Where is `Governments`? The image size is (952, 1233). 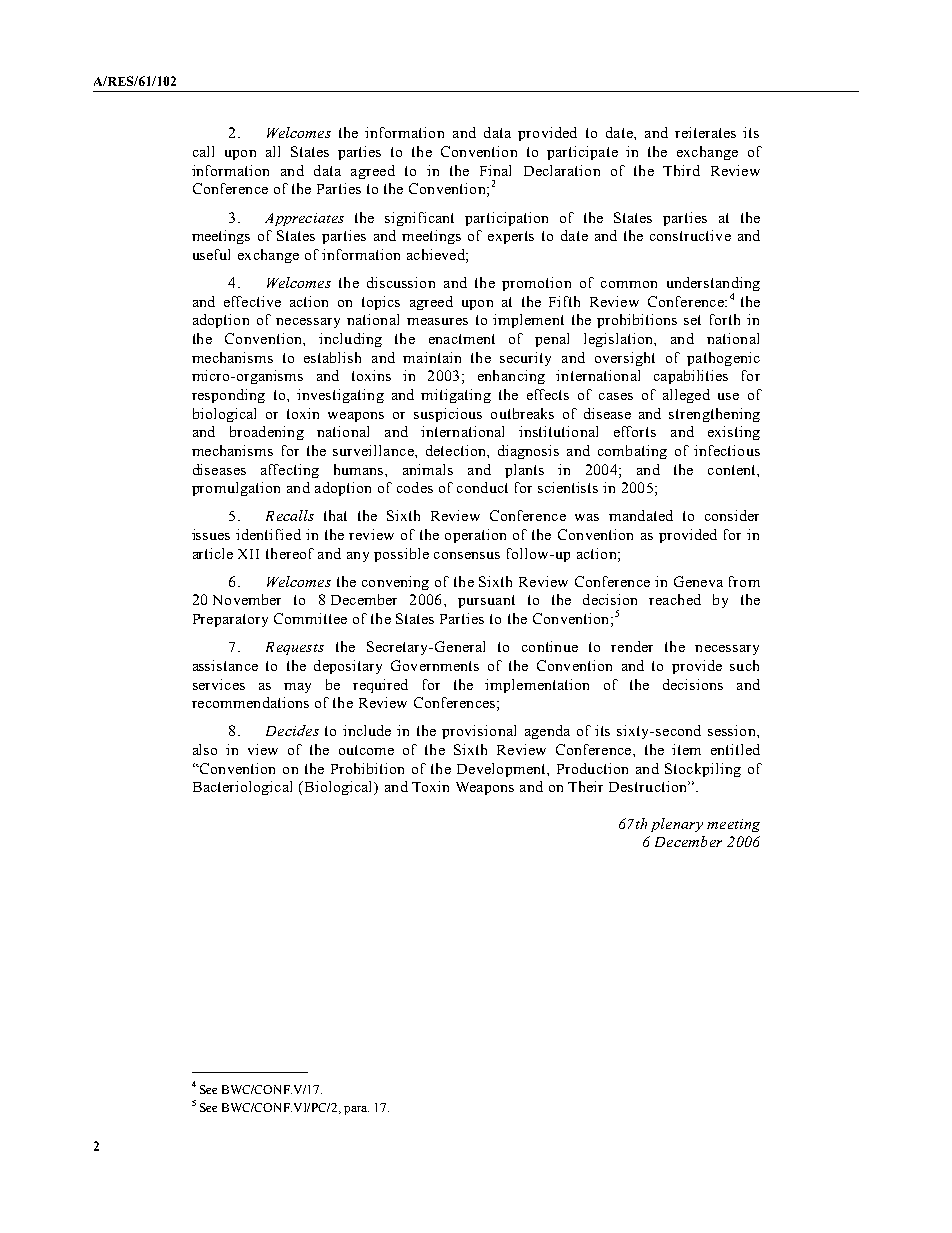 Governments is located at coordinates (435, 665).
